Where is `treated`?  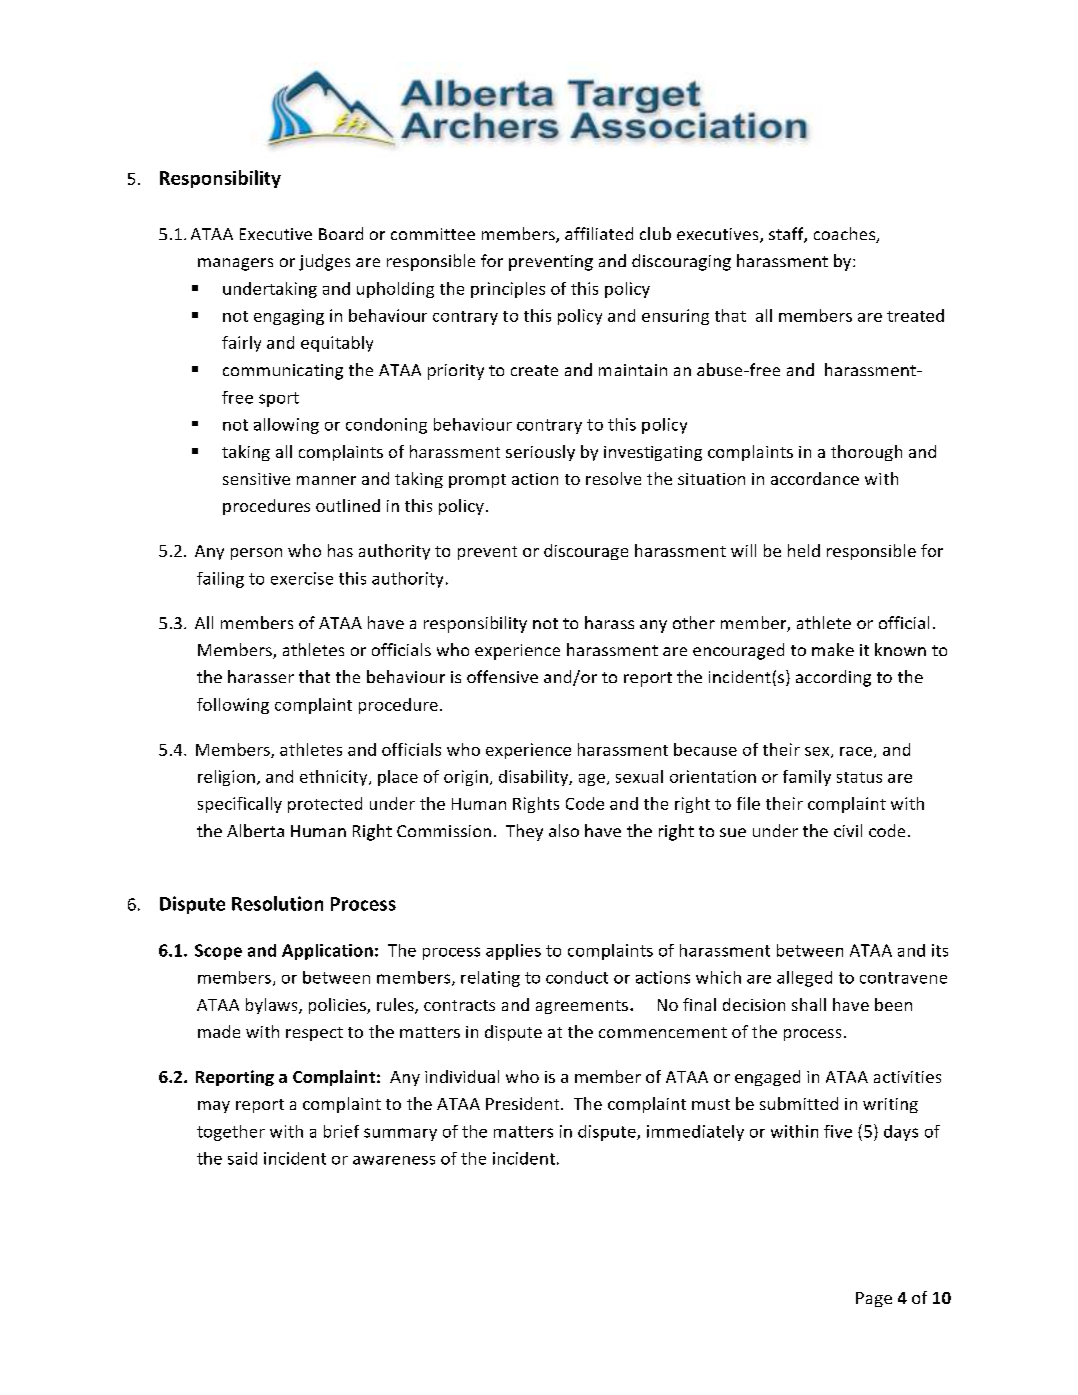
treated is located at coordinates (915, 315).
